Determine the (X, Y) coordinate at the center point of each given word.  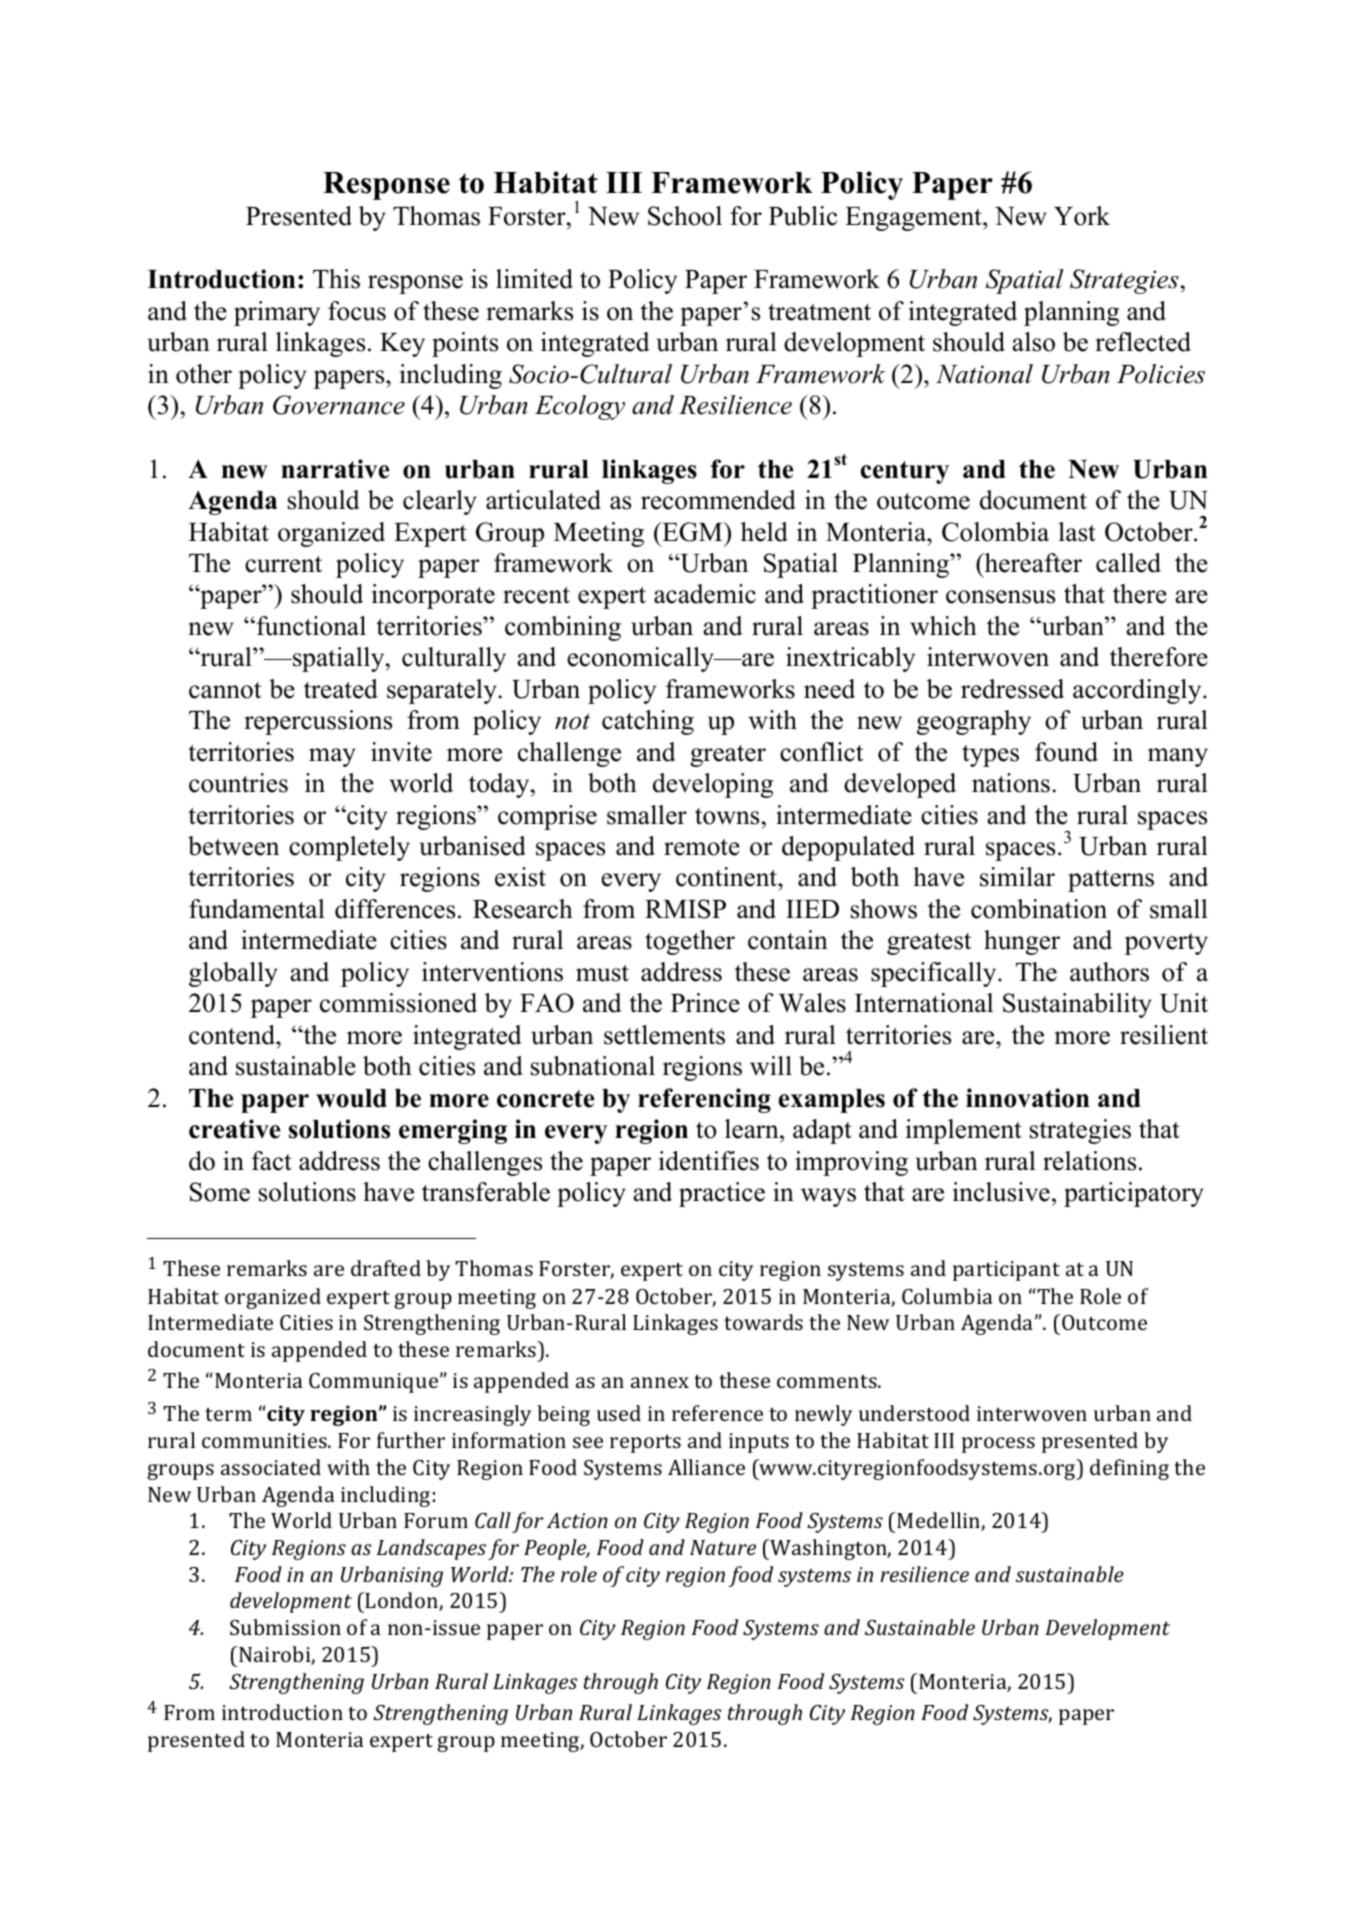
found (1066, 752)
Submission (285, 1627)
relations (1089, 1161)
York (1082, 216)
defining (1129, 1469)
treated (341, 689)
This (336, 279)
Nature (723, 1547)
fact (272, 1161)
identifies (709, 1161)
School (685, 216)
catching (648, 722)
